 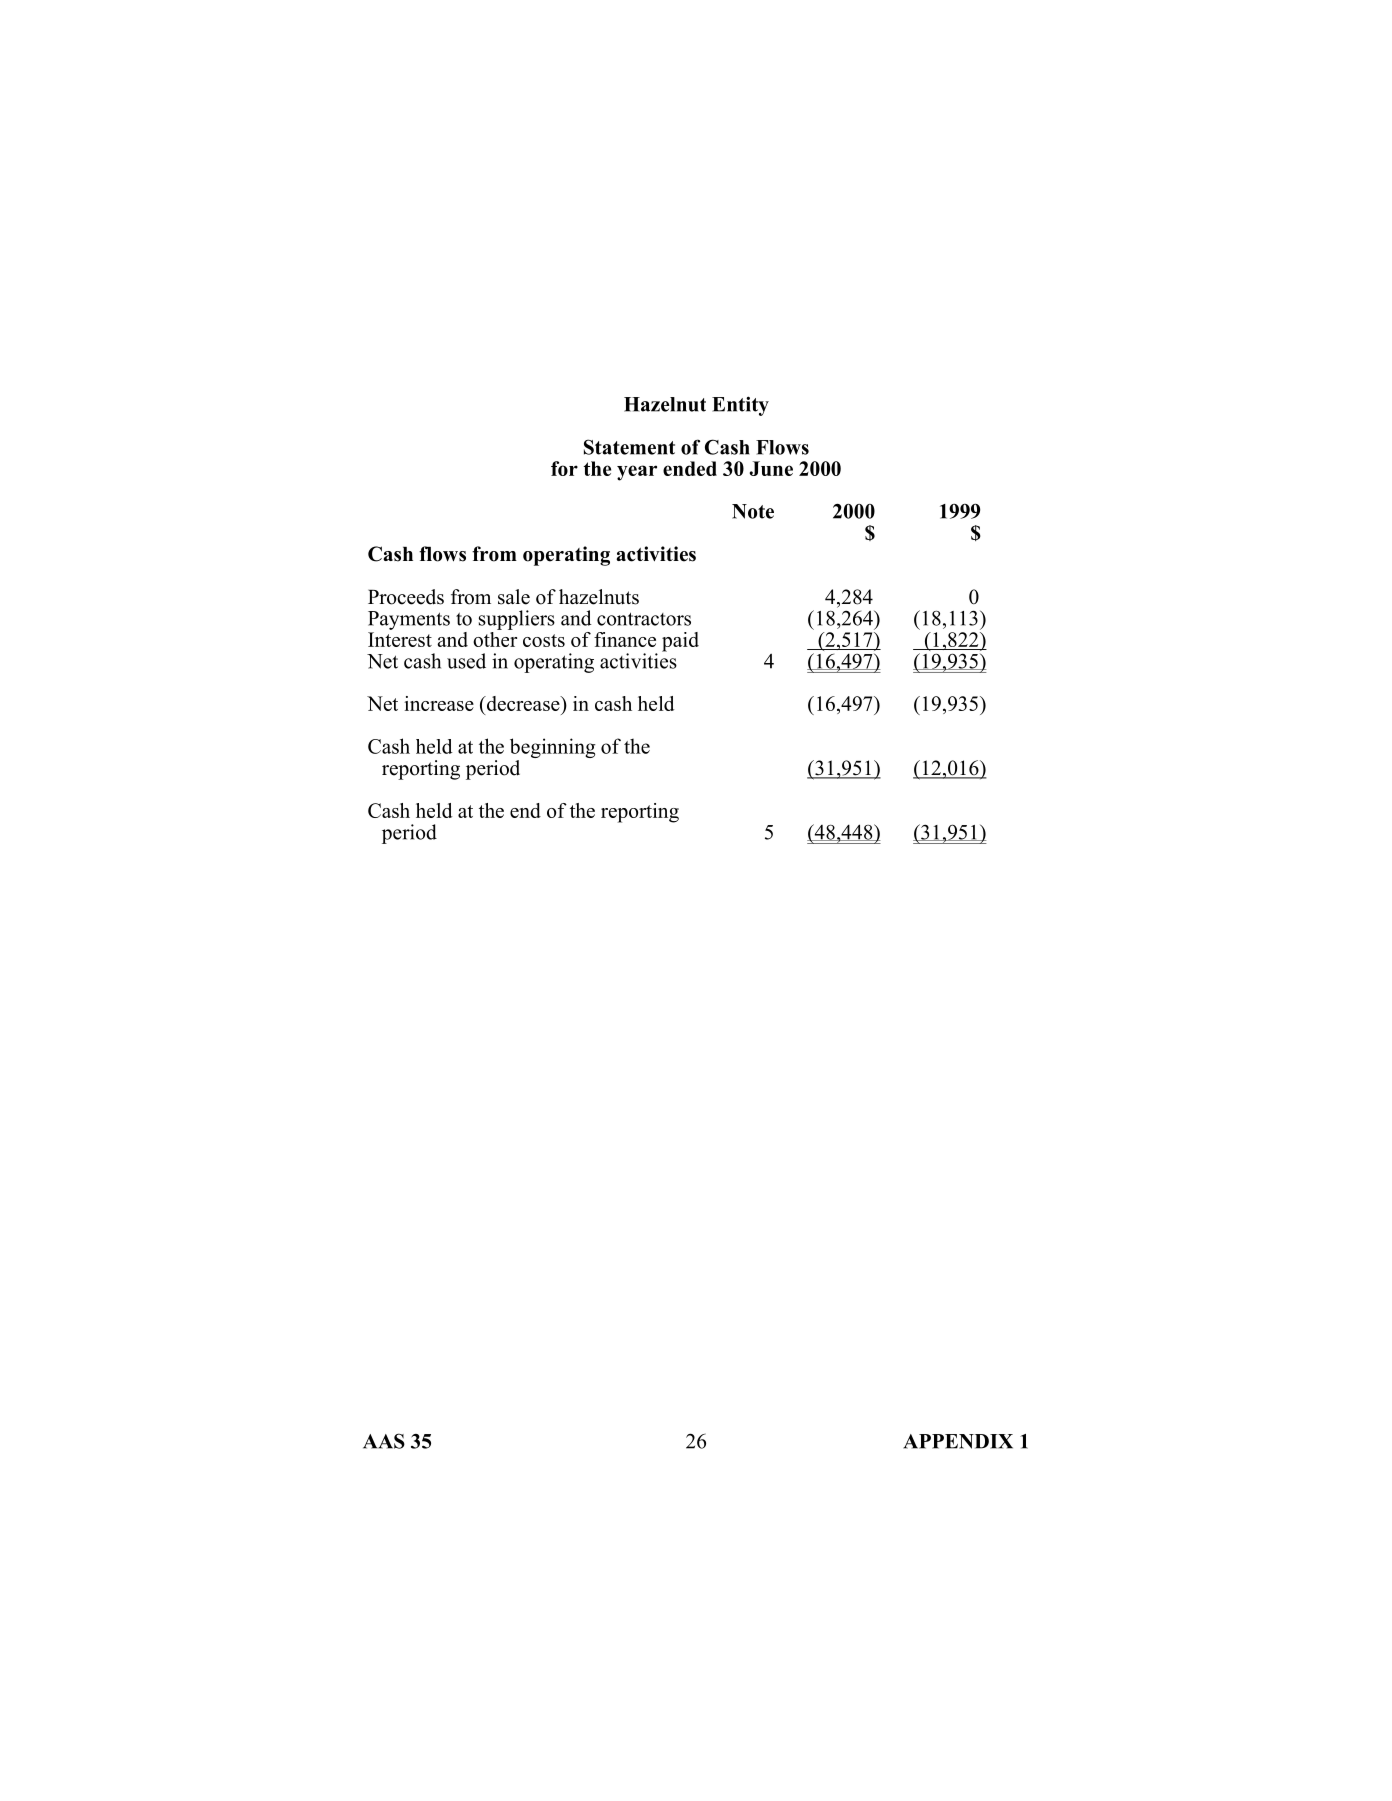 I want to click on beginning, so click(x=553, y=749).
